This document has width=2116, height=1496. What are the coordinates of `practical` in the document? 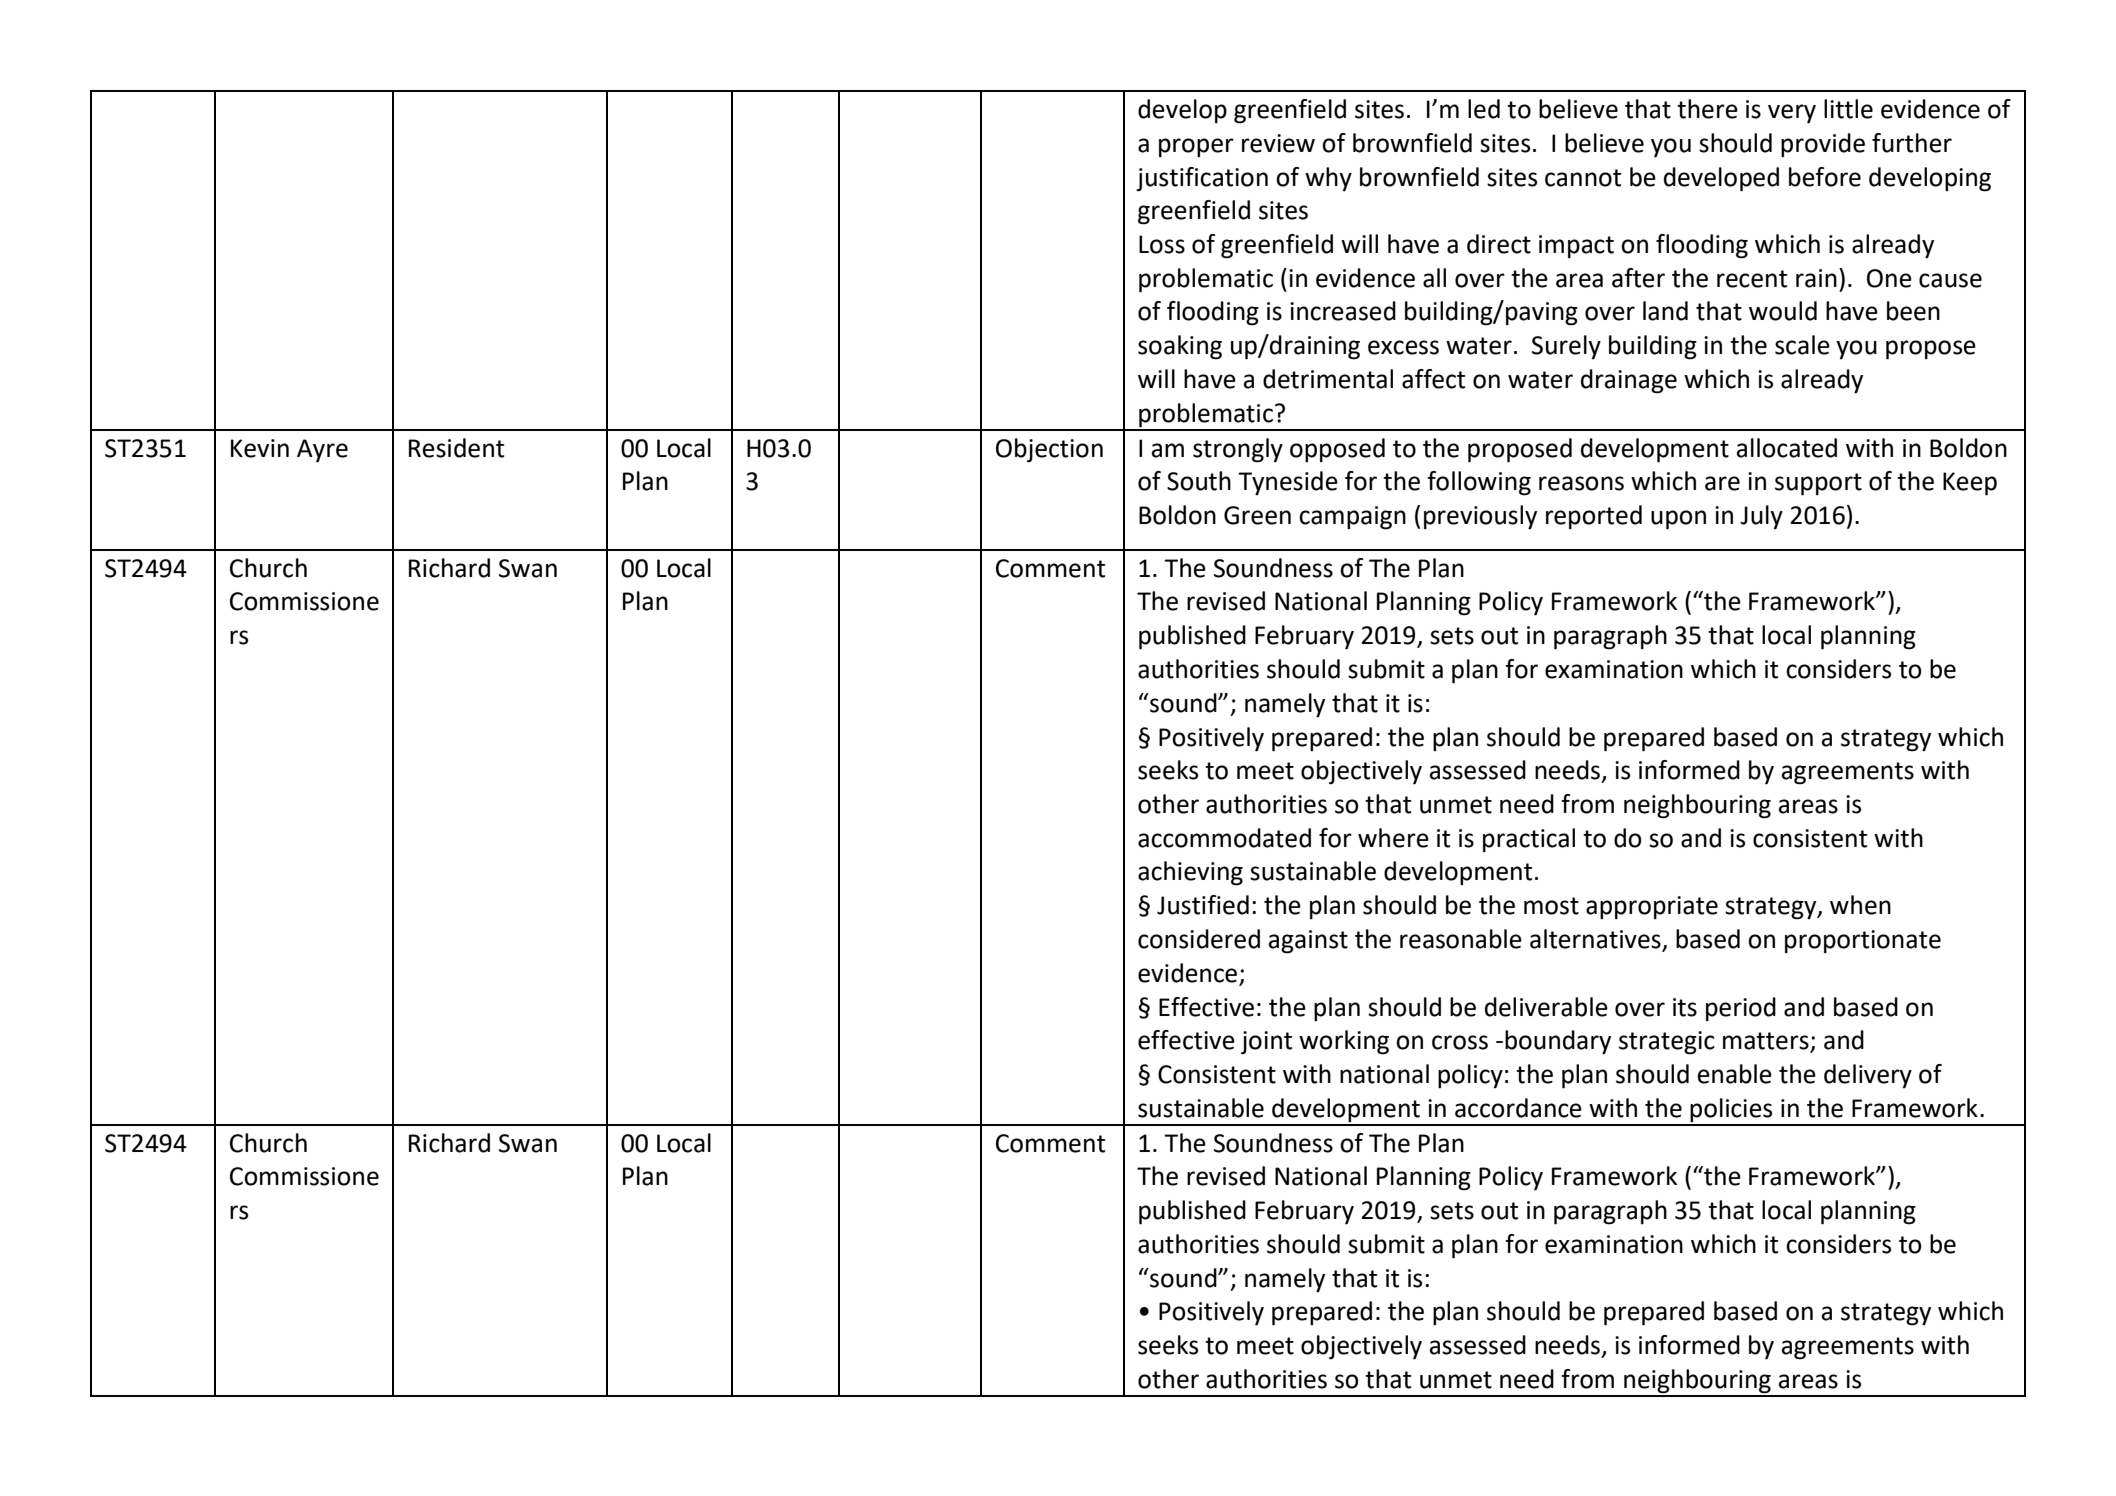 It's located at (1529, 840).
